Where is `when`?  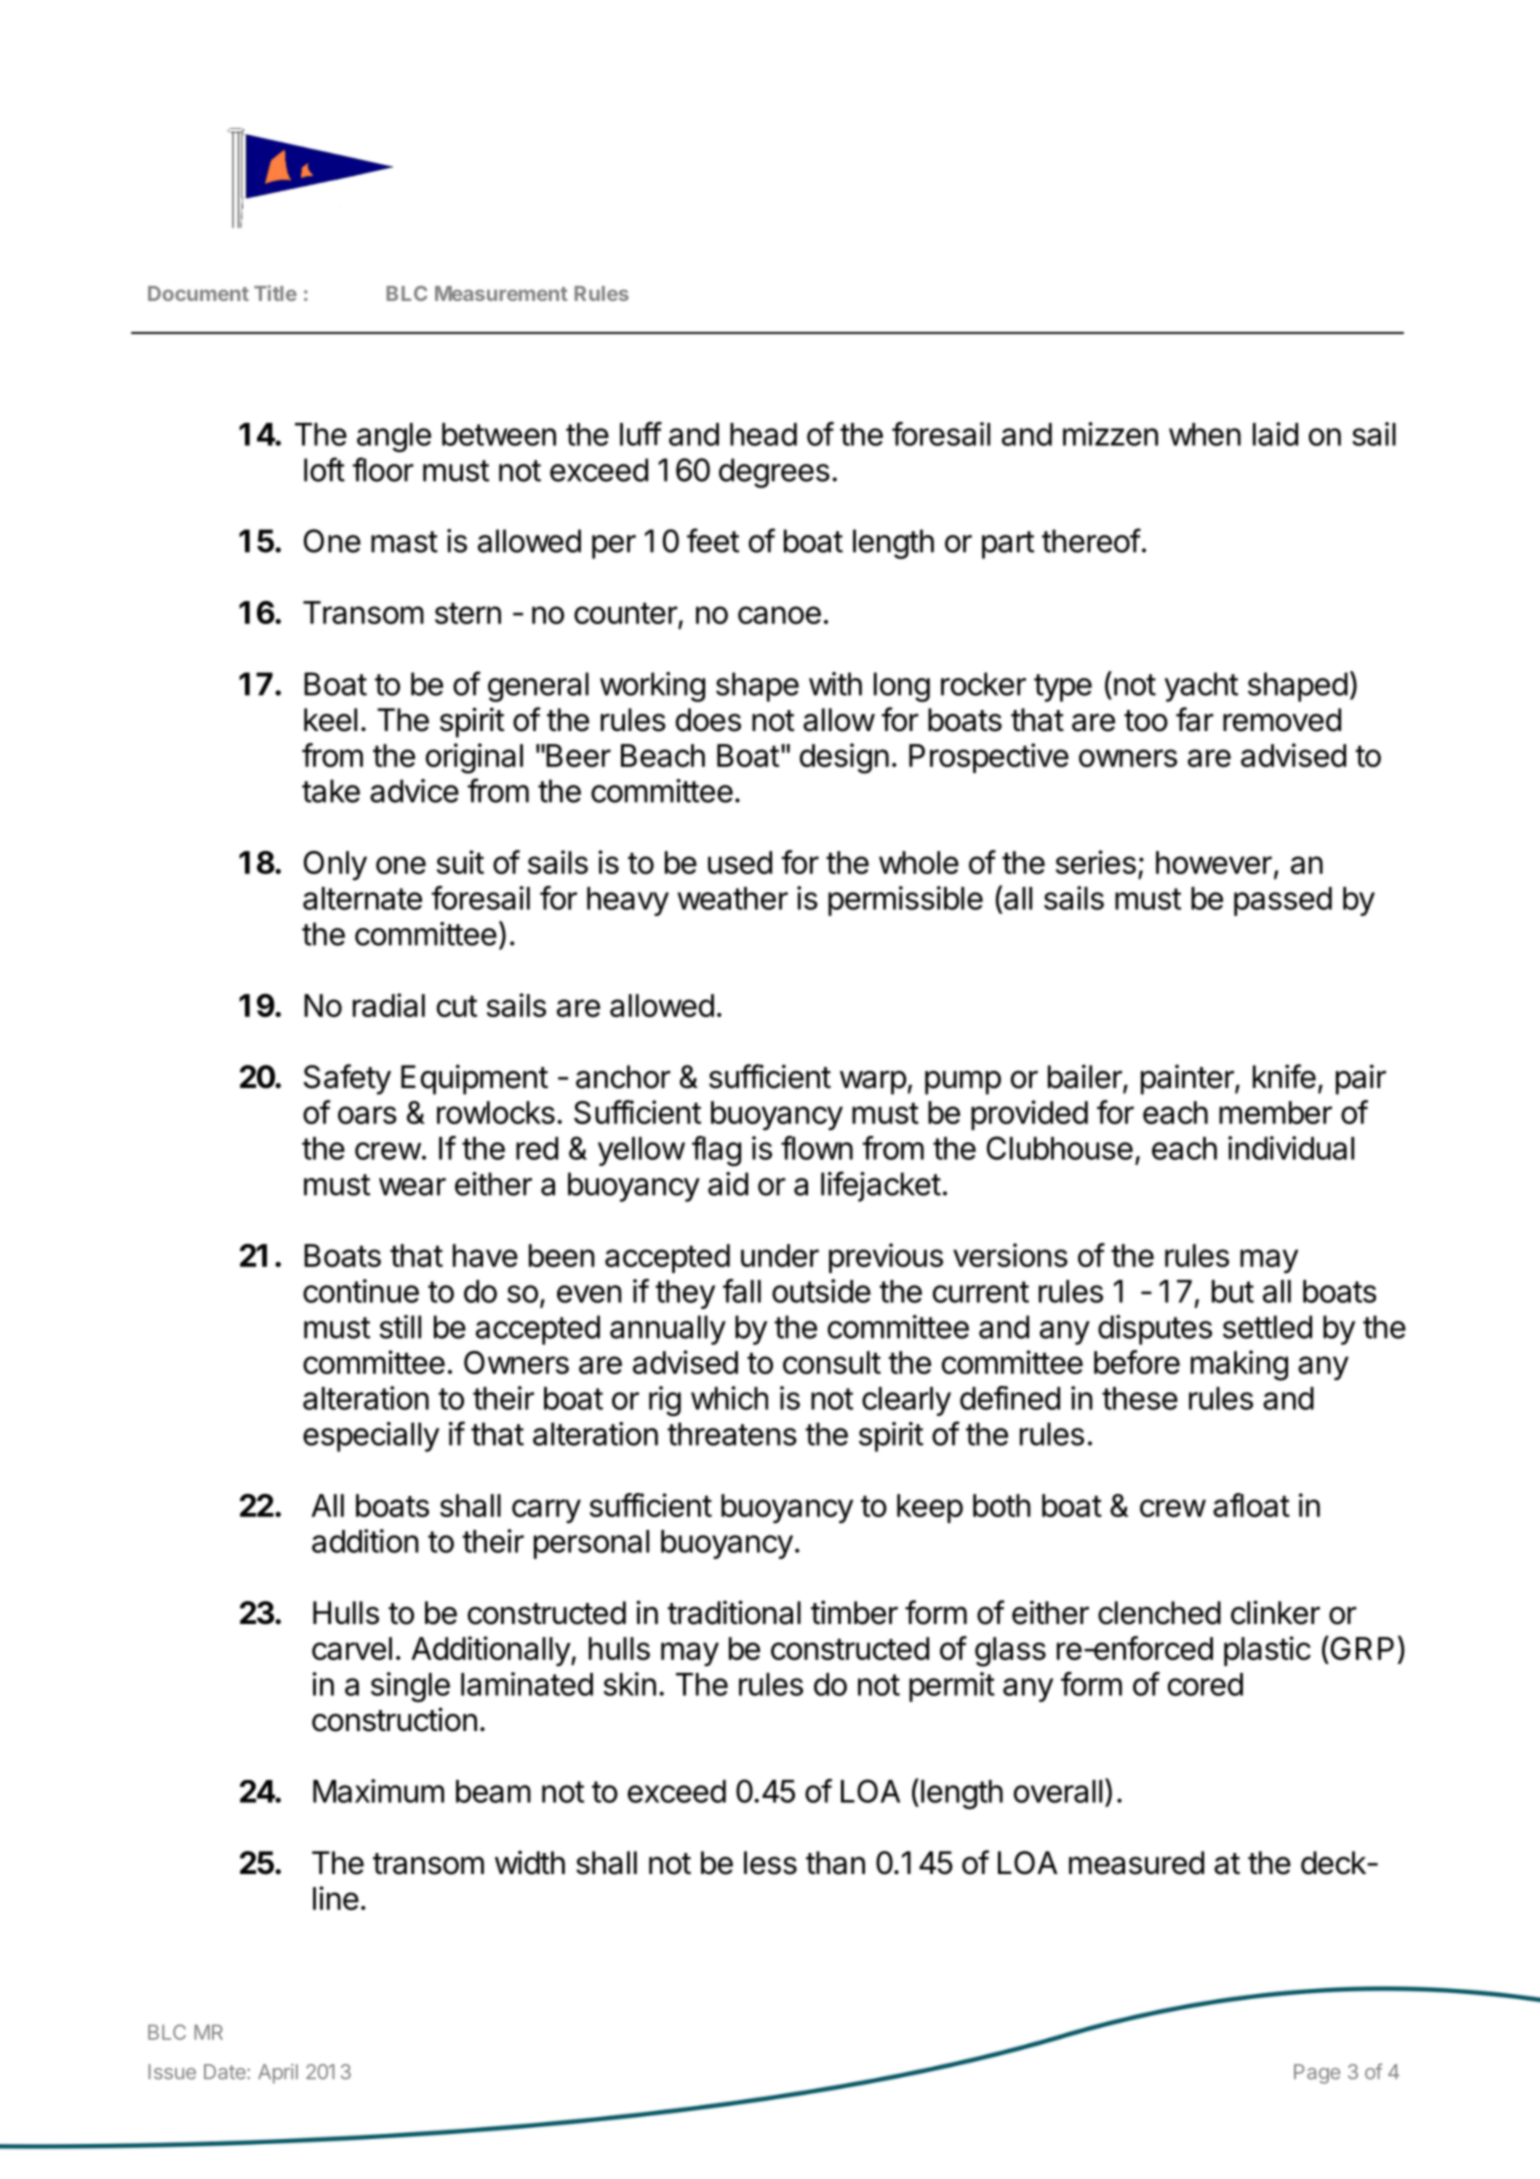 when is located at coordinates (1205, 434).
